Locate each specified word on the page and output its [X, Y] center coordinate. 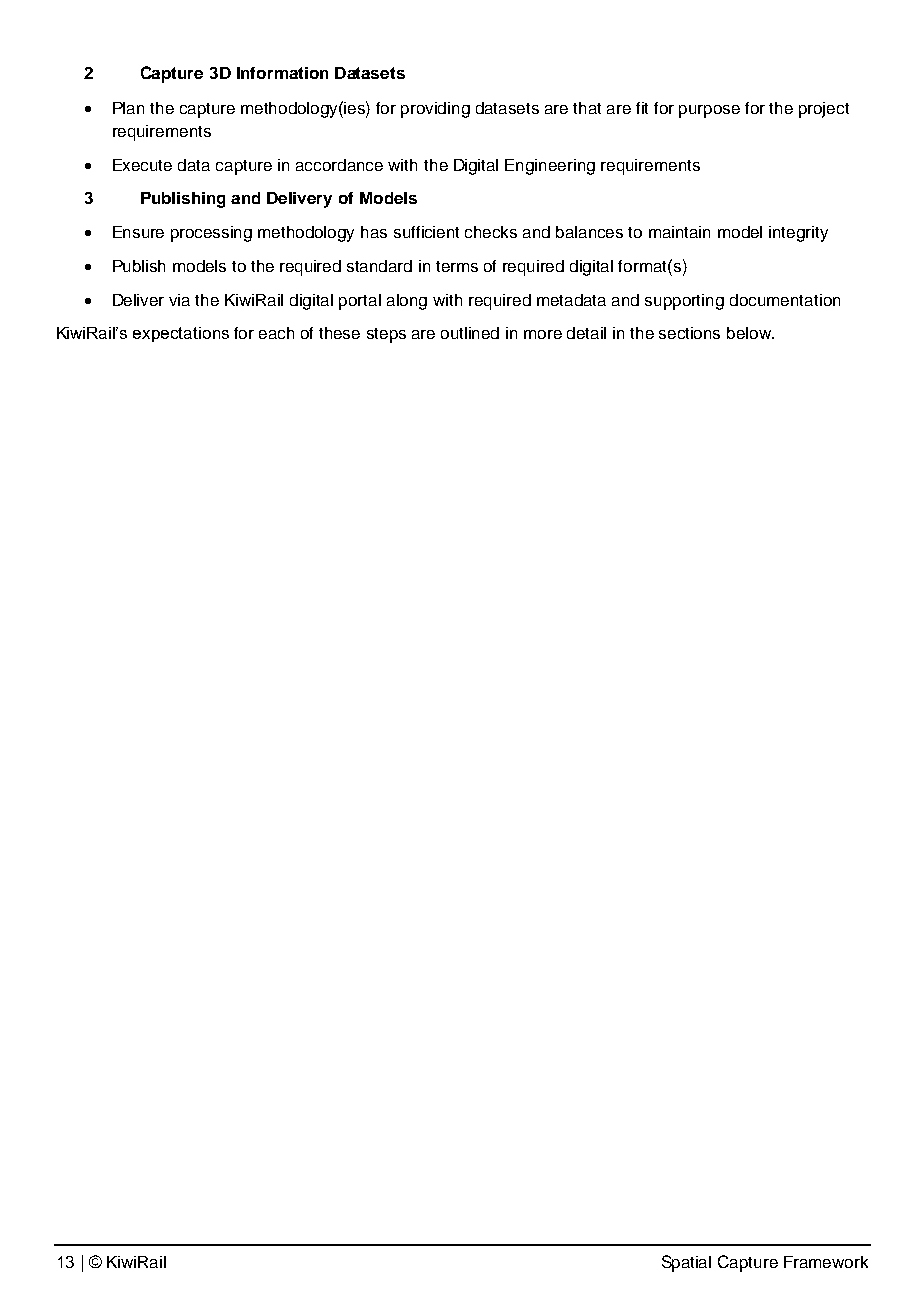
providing [435, 110]
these [339, 333]
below [750, 333]
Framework [826, 1262]
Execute [142, 165]
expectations [181, 334]
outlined [470, 333]
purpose [709, 111]
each [276, 333]
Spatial [686, 1263]
